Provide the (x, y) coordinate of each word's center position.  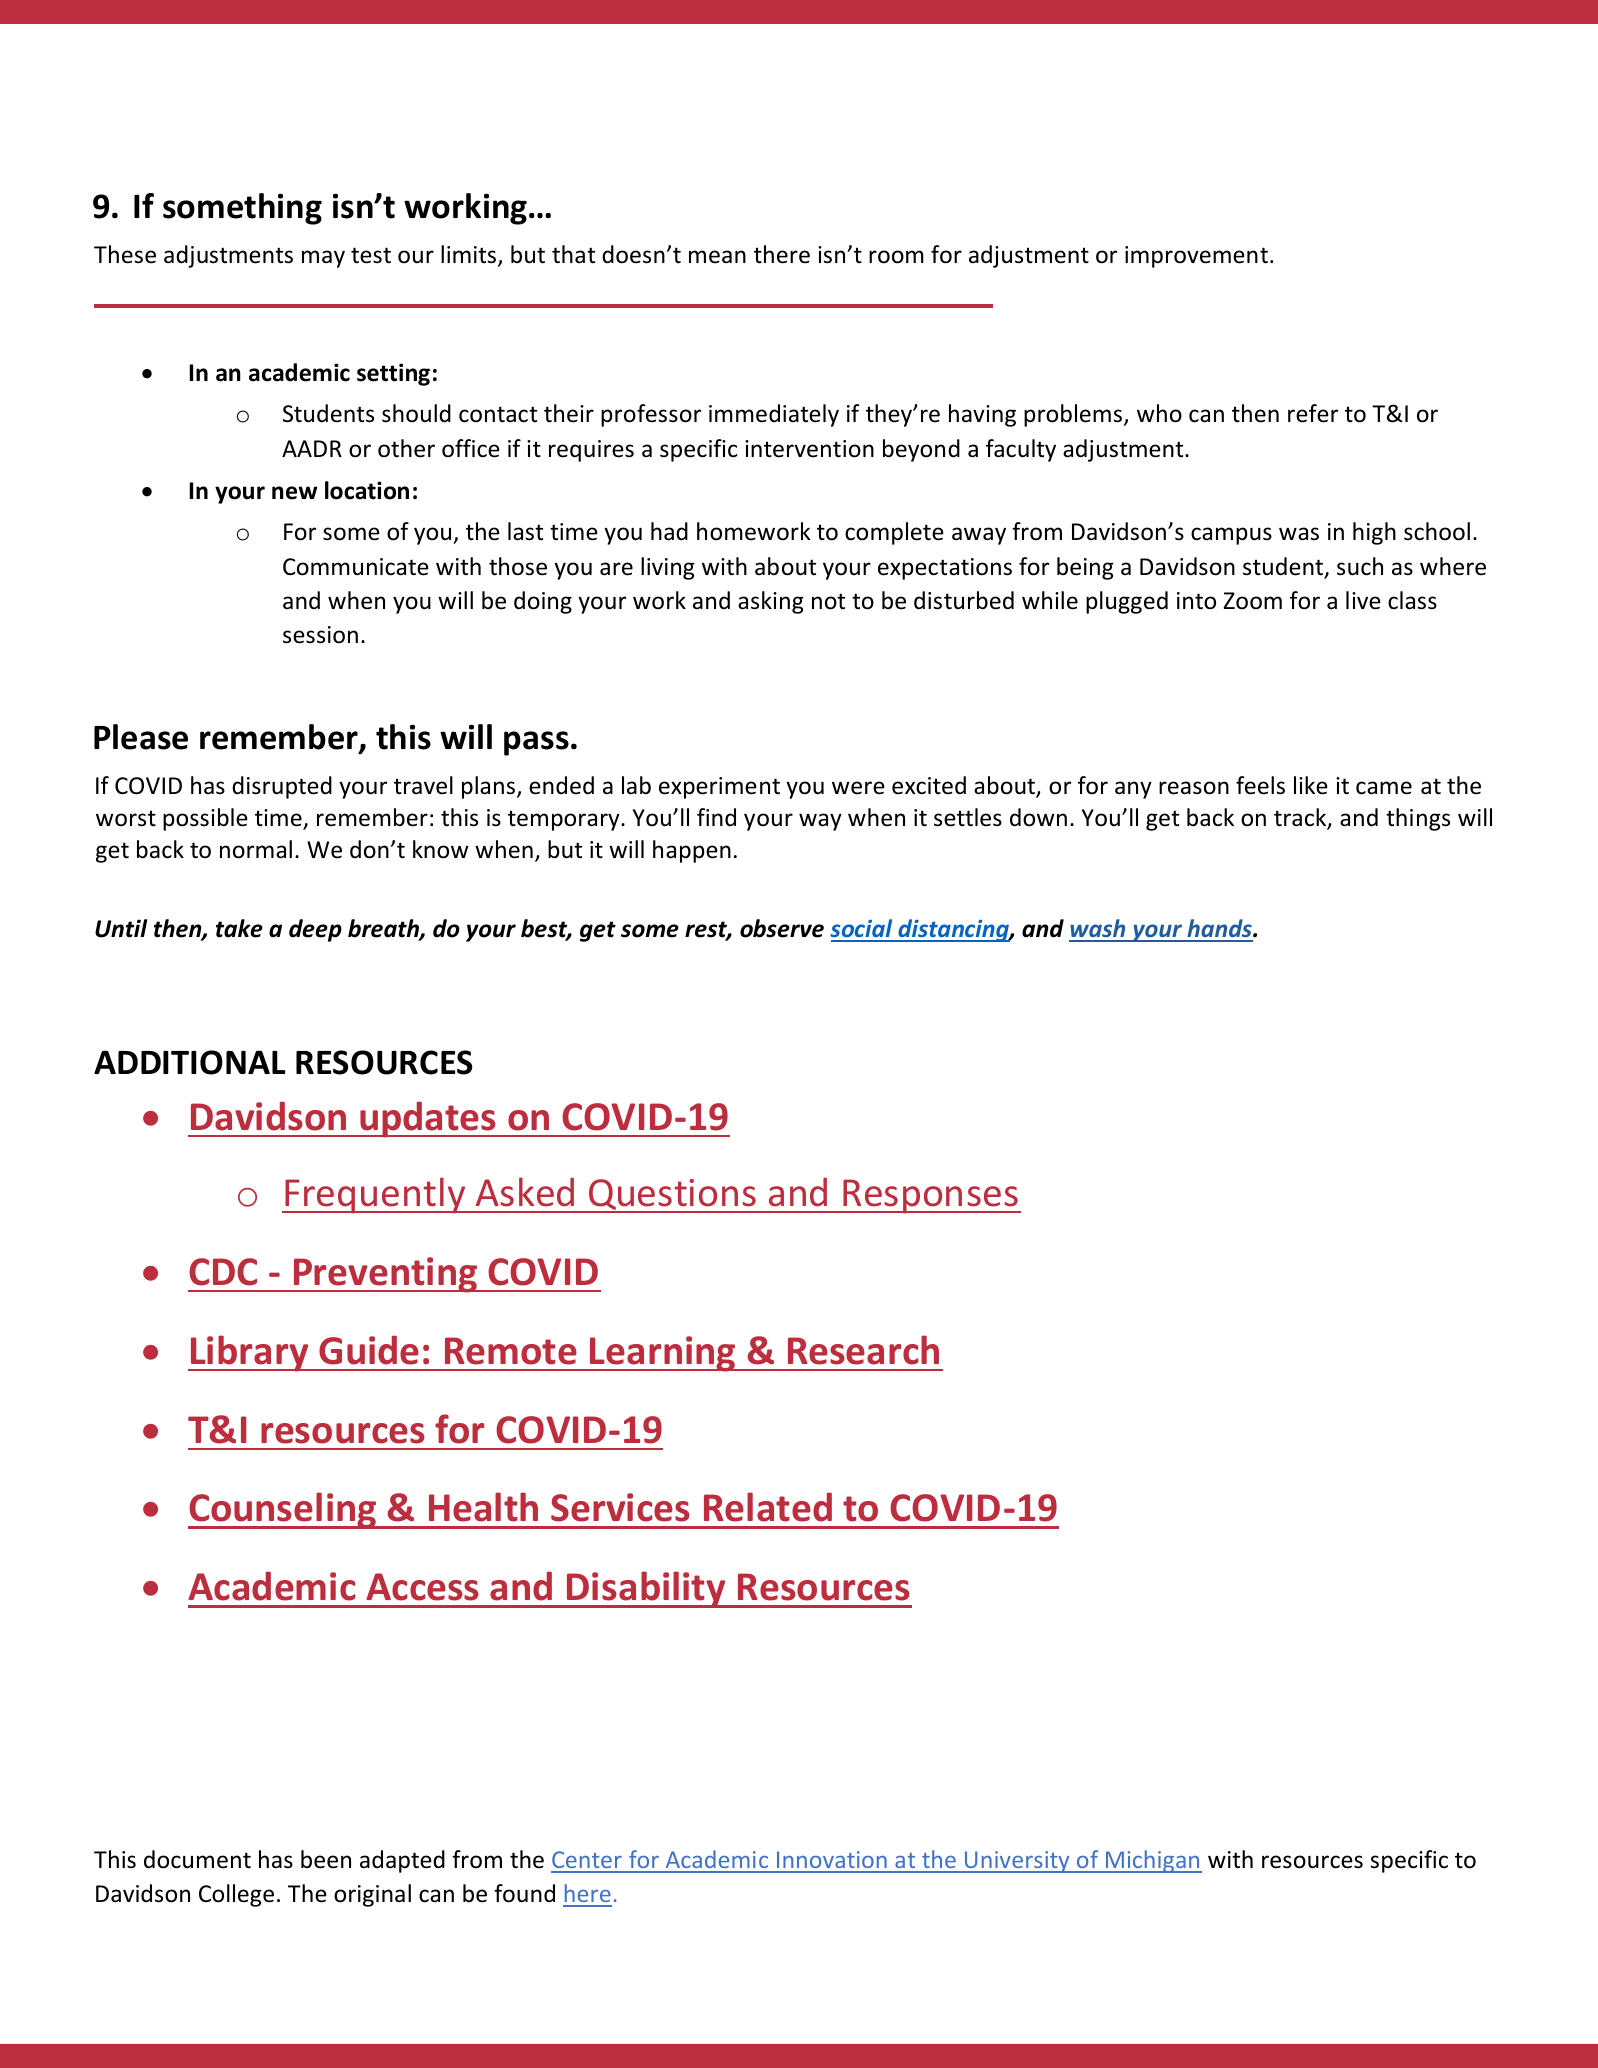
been (326, 1859)
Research (863, 1350)
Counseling (283, 1510)
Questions (673, 1195)
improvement (1198, 257)
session (320, 635)
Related (768, 1507)
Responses (931, 1196)
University (1017, 1862)
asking (771, 602)
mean (717, 257)
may (323, 259)
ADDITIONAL (189, 1062)
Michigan (1153, 1861)
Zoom (1252, 601)
